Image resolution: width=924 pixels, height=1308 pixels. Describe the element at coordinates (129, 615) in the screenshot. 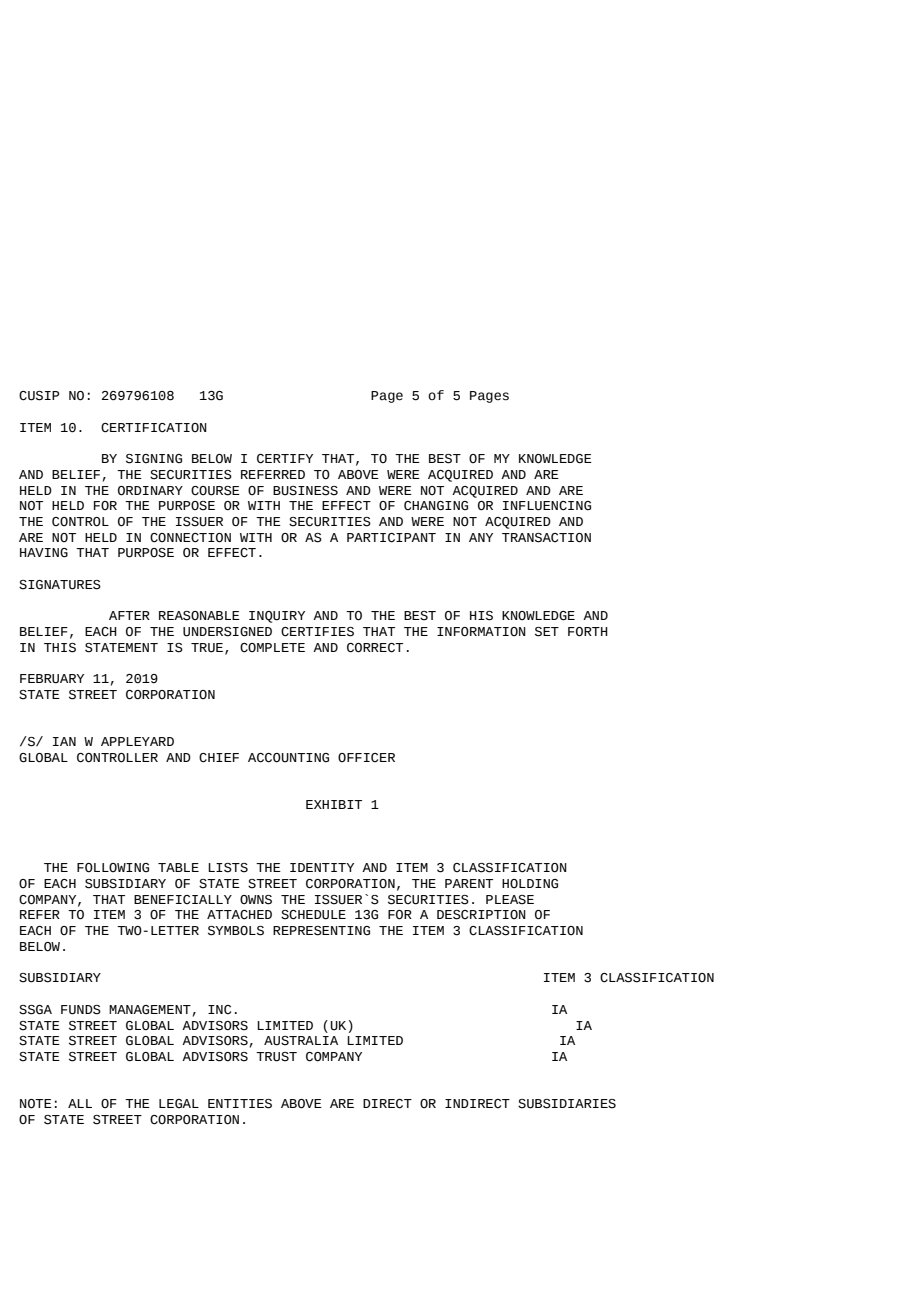

I see `AFTER` at that location.
